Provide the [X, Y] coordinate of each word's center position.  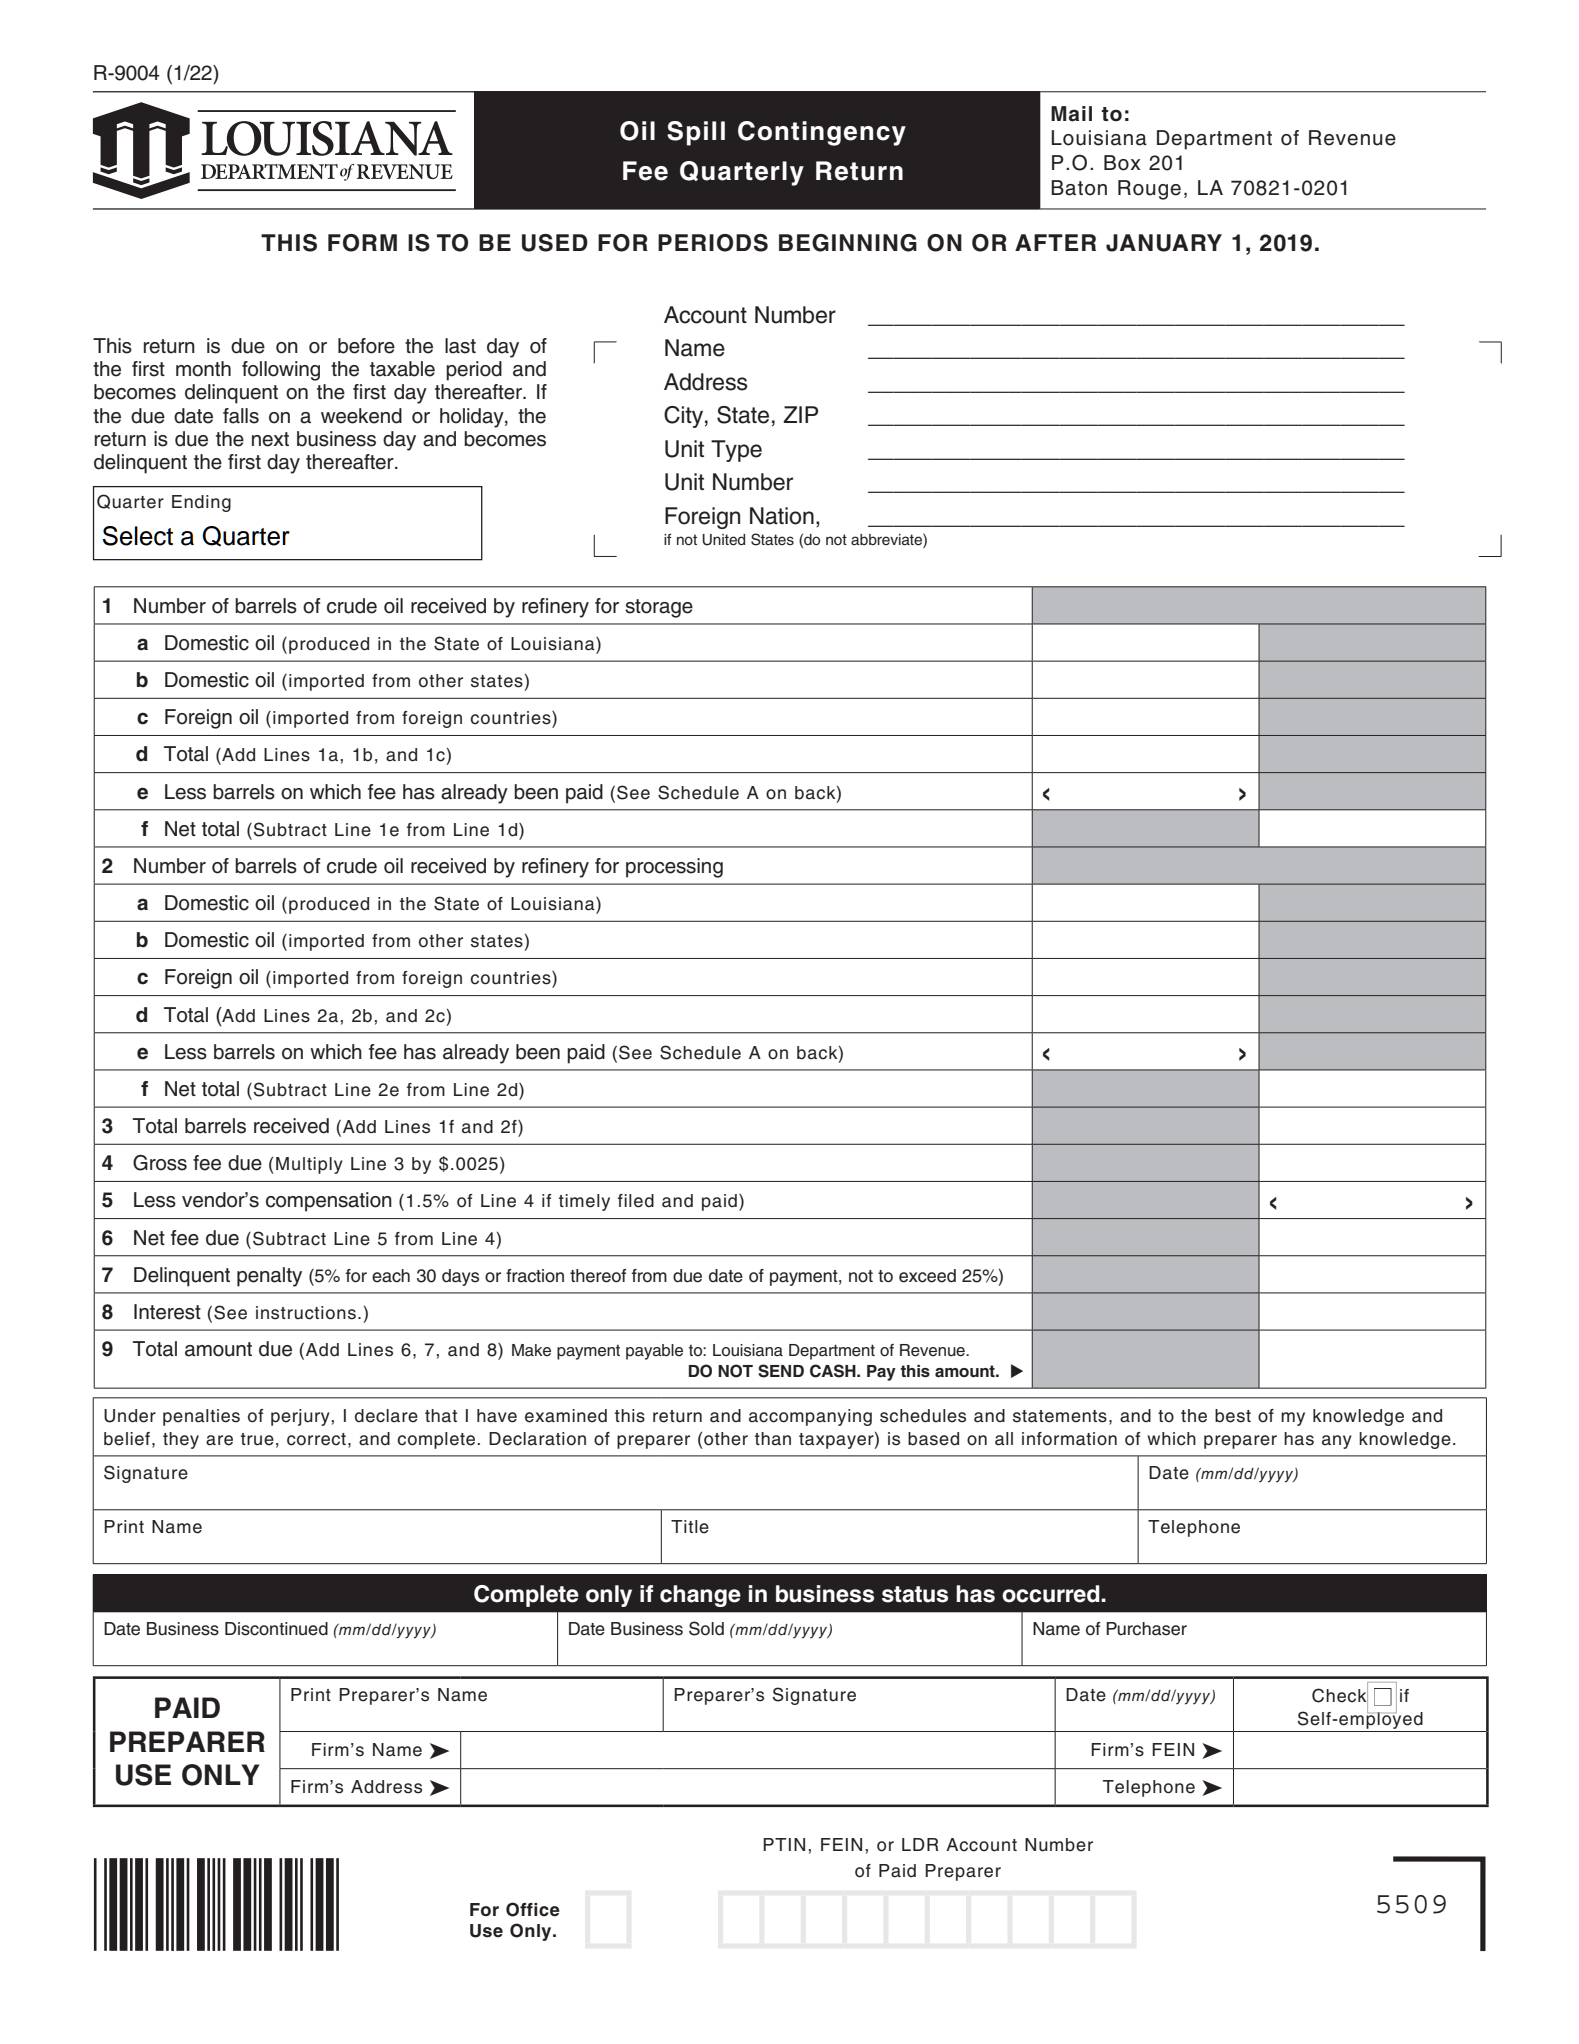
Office [533, 1909]
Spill [696, 133]
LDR [920, 1844]
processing [674, 868]
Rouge [1149, 190]
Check [1340, 1695]
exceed [927, 1276]
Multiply [309, 1165]
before [366, 346]
